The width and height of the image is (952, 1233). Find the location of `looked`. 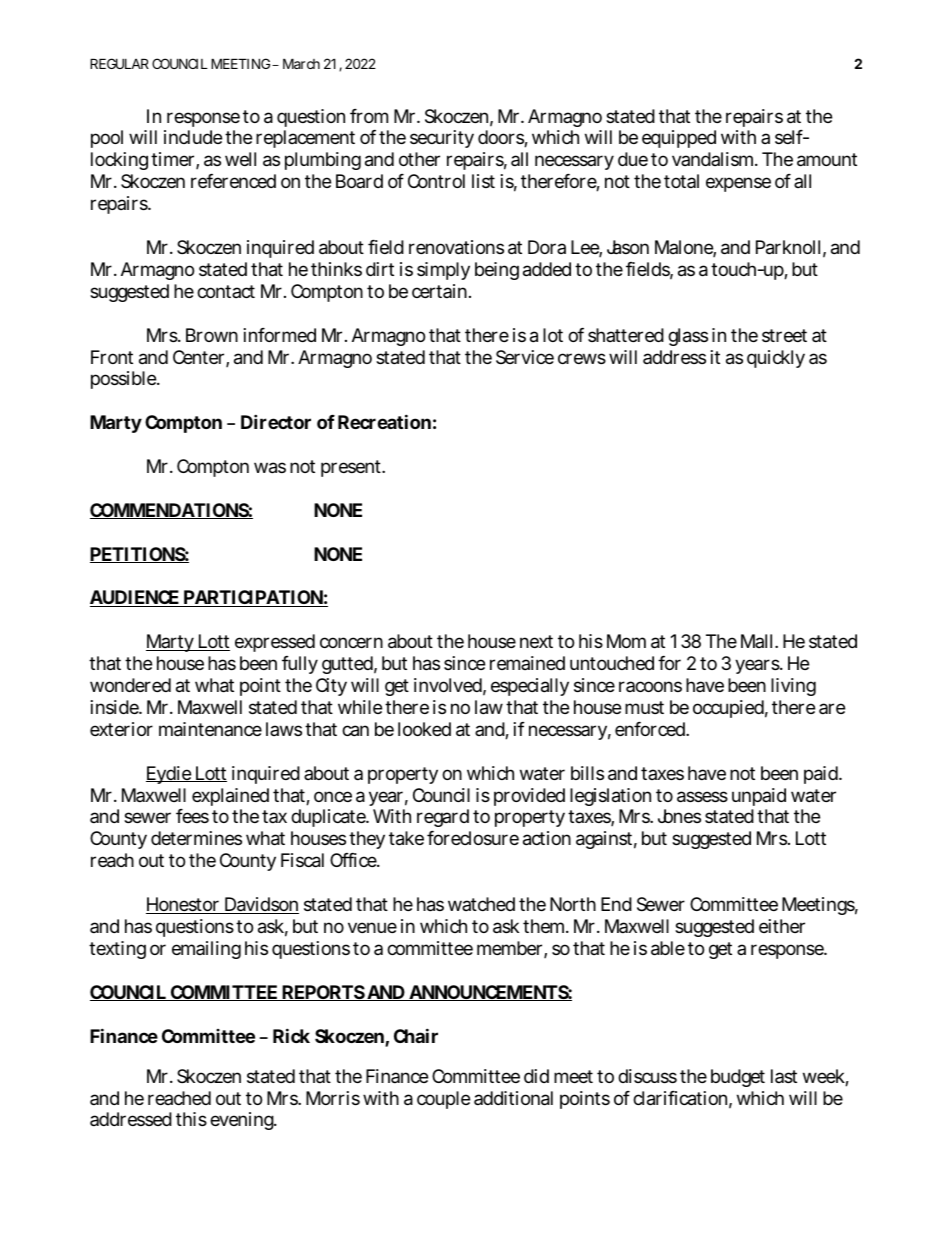

looked is located at coordinates (424, 729).
